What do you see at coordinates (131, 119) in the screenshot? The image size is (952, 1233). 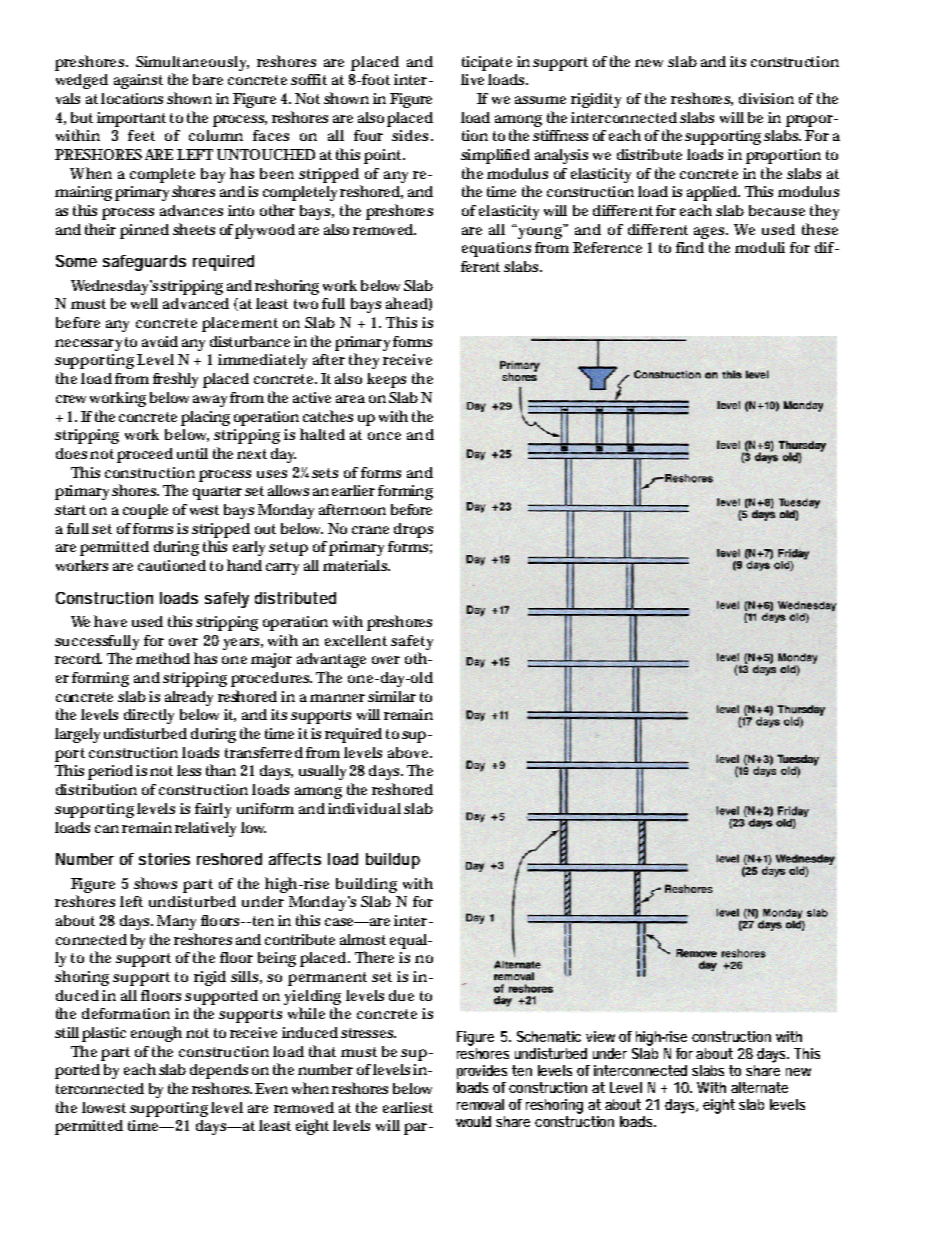 I see `important` at bounding box center [131, 119].
